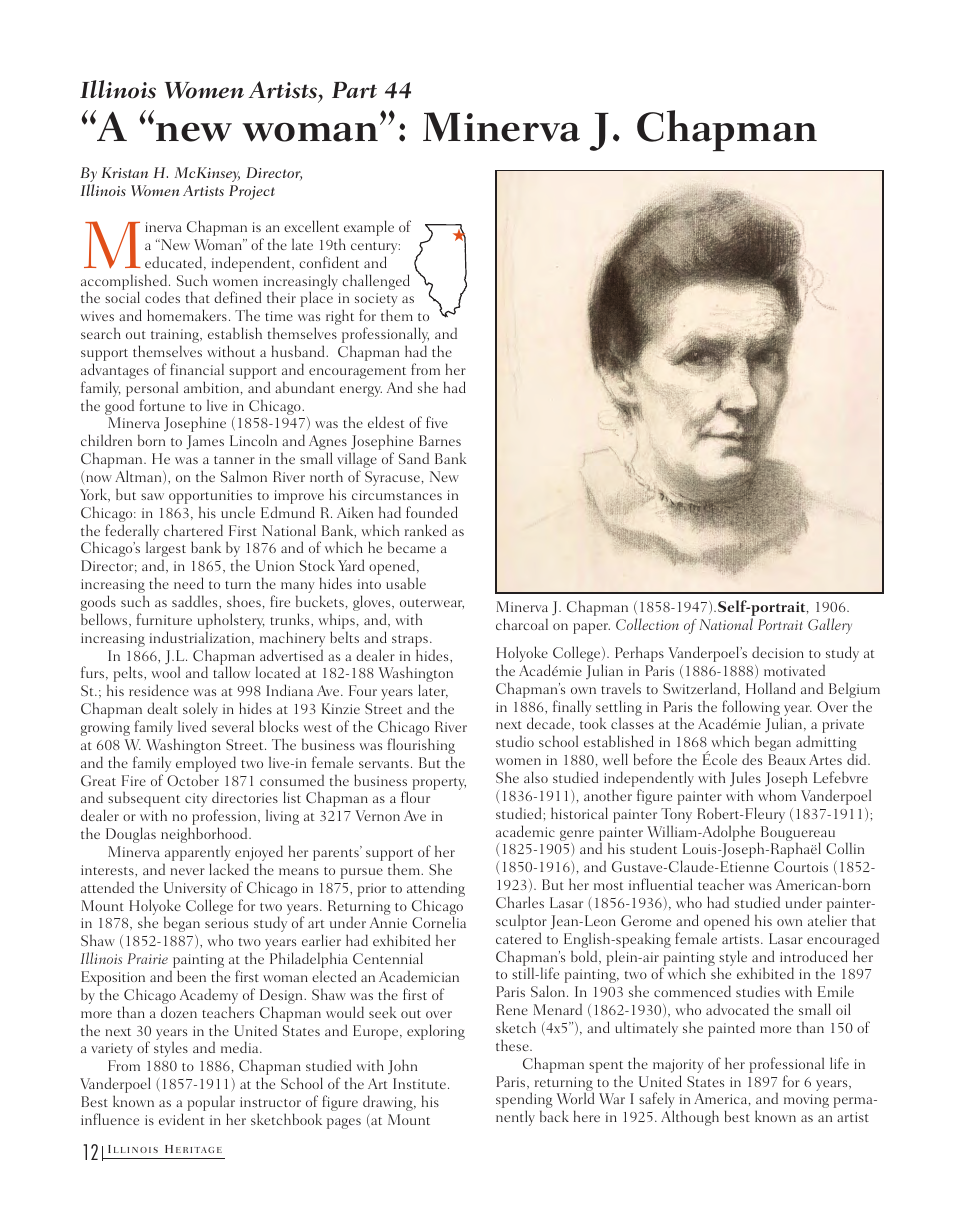 Image resolution: width=964 pixels, height=1232 pixels. I want to click on Part, so click(354, 90).
